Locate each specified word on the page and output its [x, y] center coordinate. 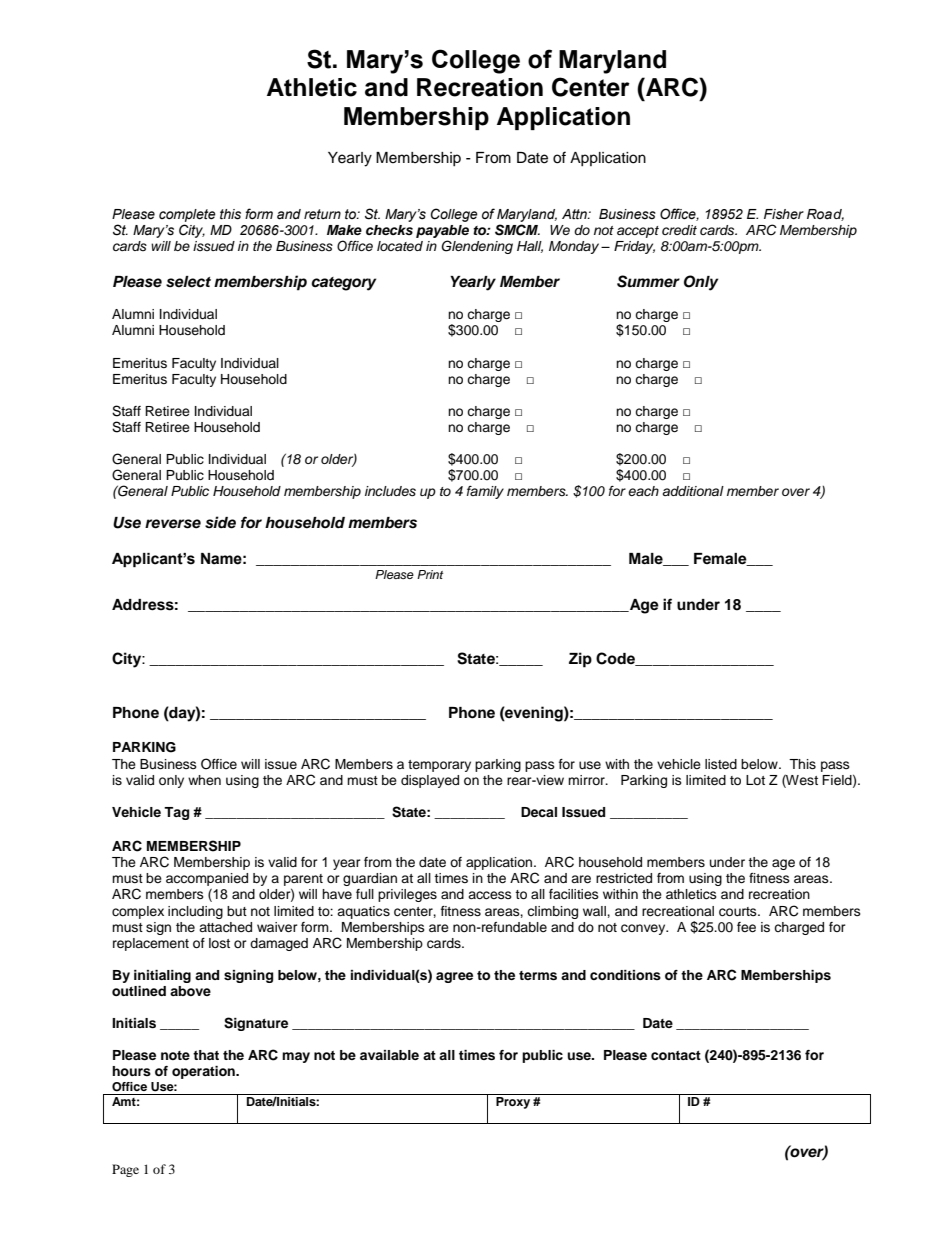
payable [442, 233]
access [490, 895]
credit [679, 230]
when [204, 780]
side [220, 522]
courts [739, 912]
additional [693, 491]
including [195, 912]
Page [125, 1170]
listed [721, 764]
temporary [439, 766]
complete [187, 215]
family [485, 492]
